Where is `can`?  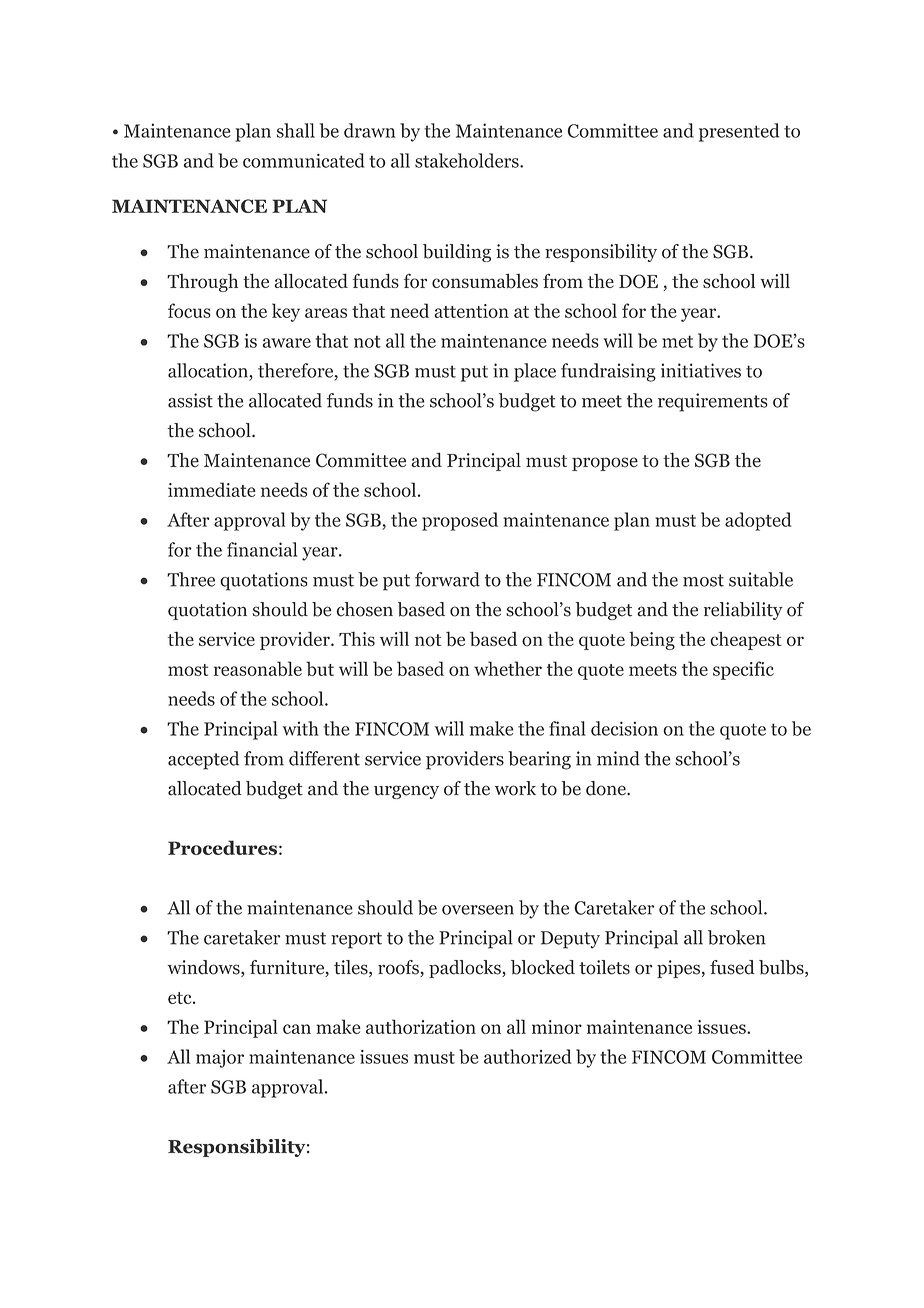 can is located at coordinates (297, 1029).
